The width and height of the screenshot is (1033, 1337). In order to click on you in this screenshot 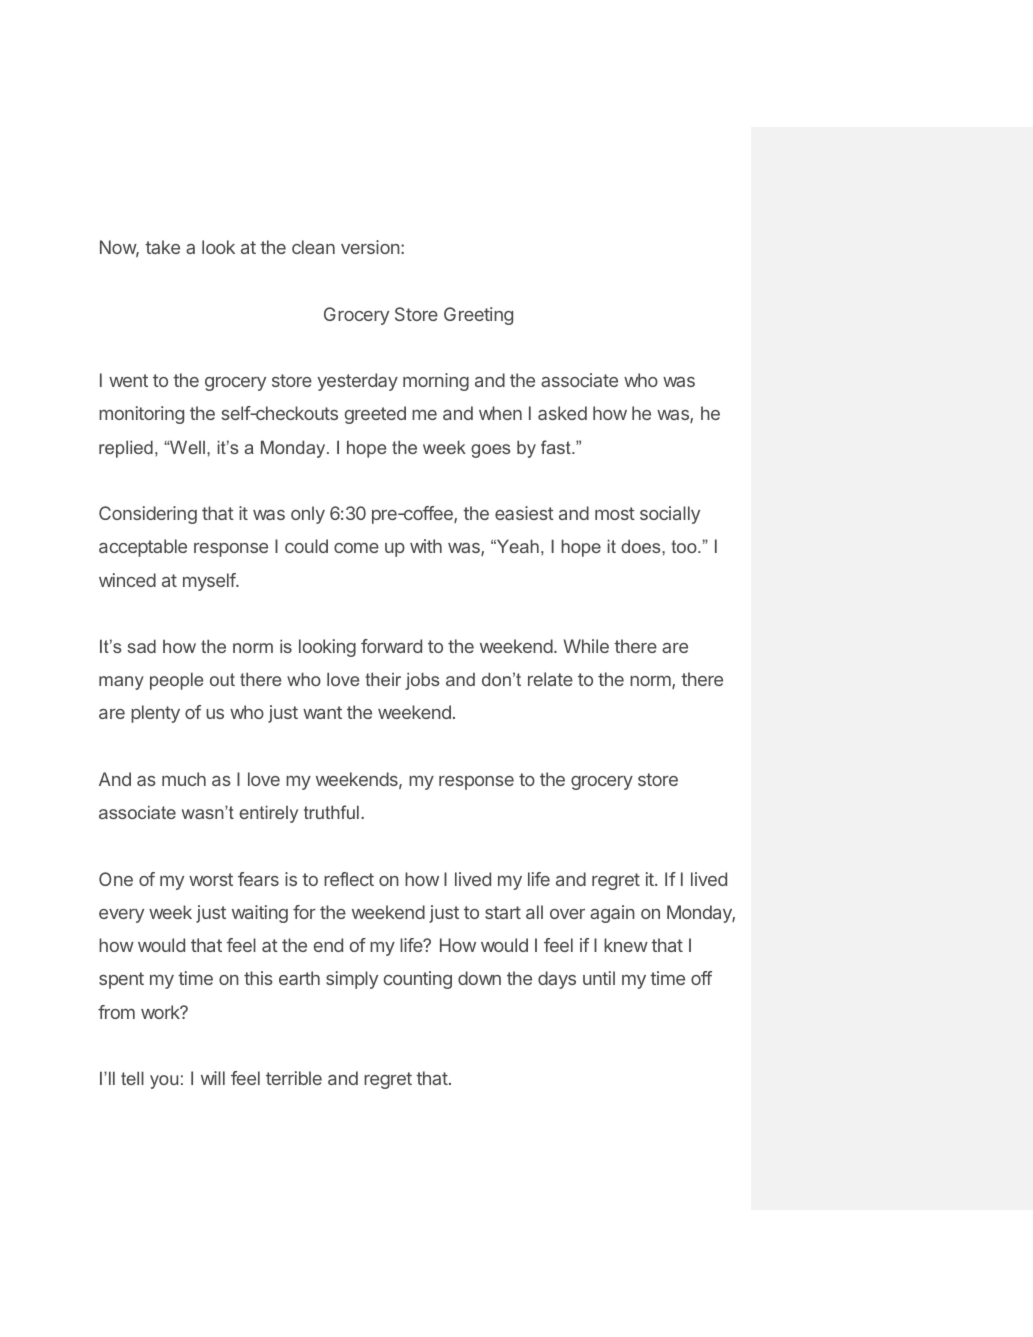, I will do `click(164, 1082)`.
